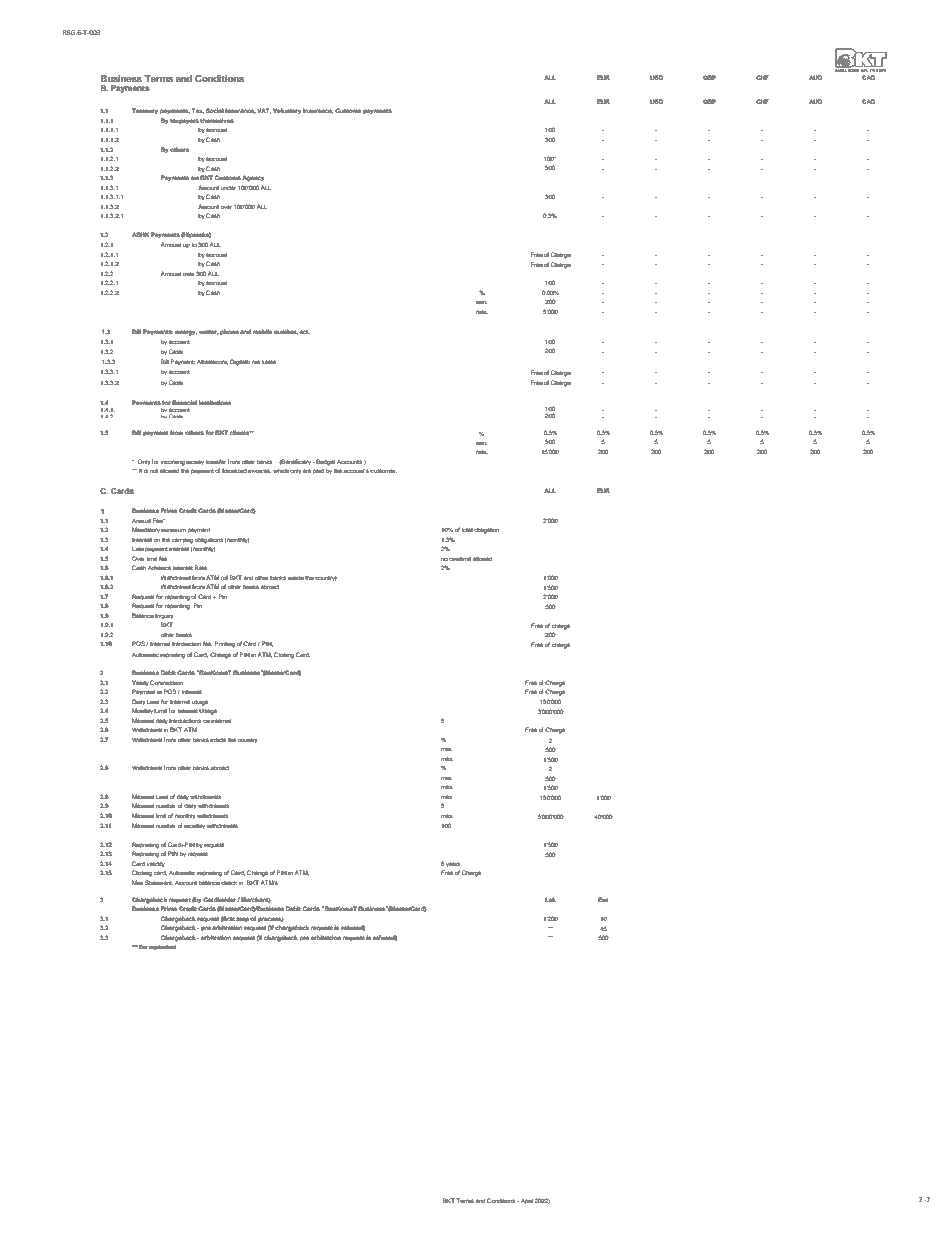 Image resolution: width=952 pixels, height=1233 pixels. I want to click on taxpayers, so click(184, 122).
